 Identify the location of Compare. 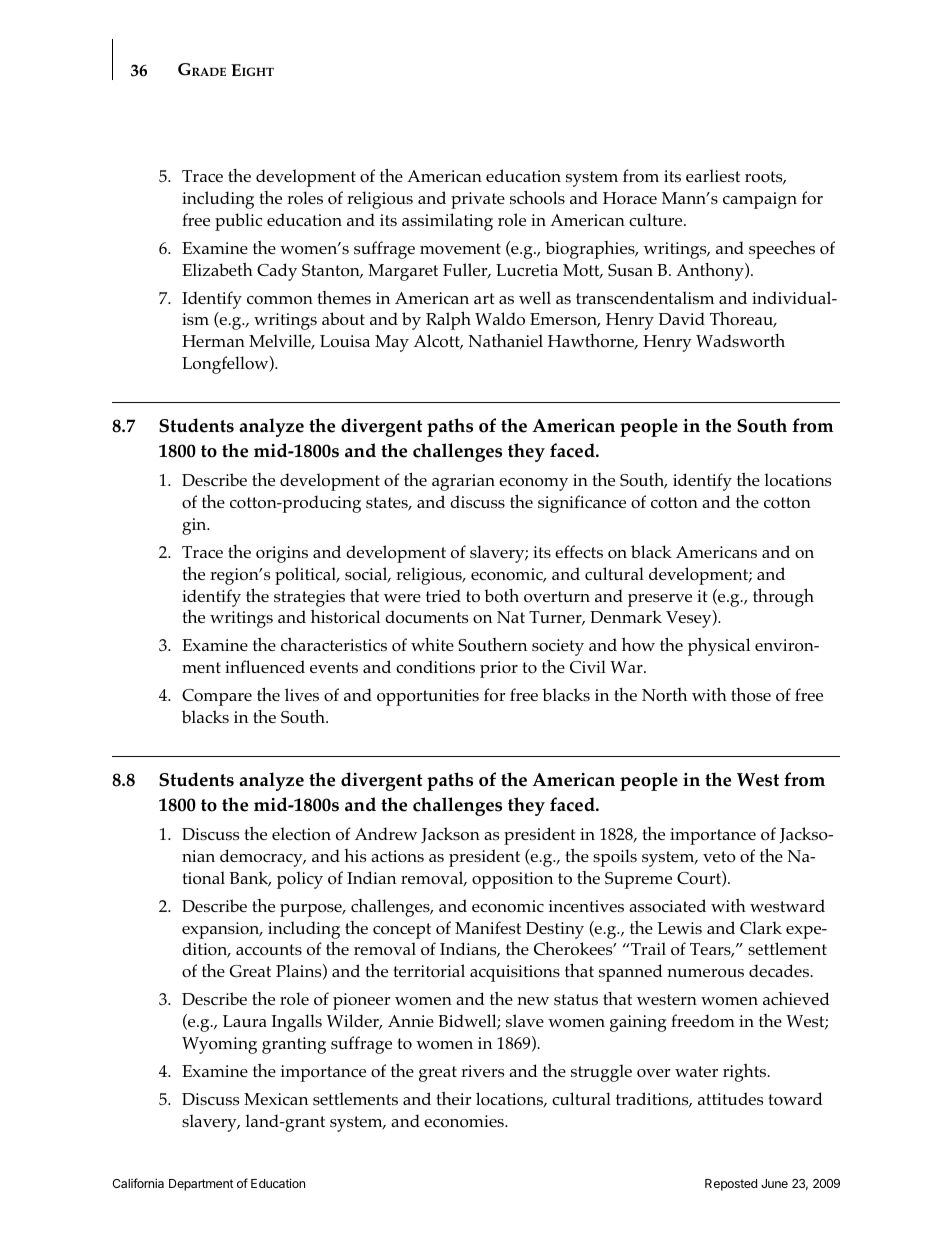
(217, 697).
